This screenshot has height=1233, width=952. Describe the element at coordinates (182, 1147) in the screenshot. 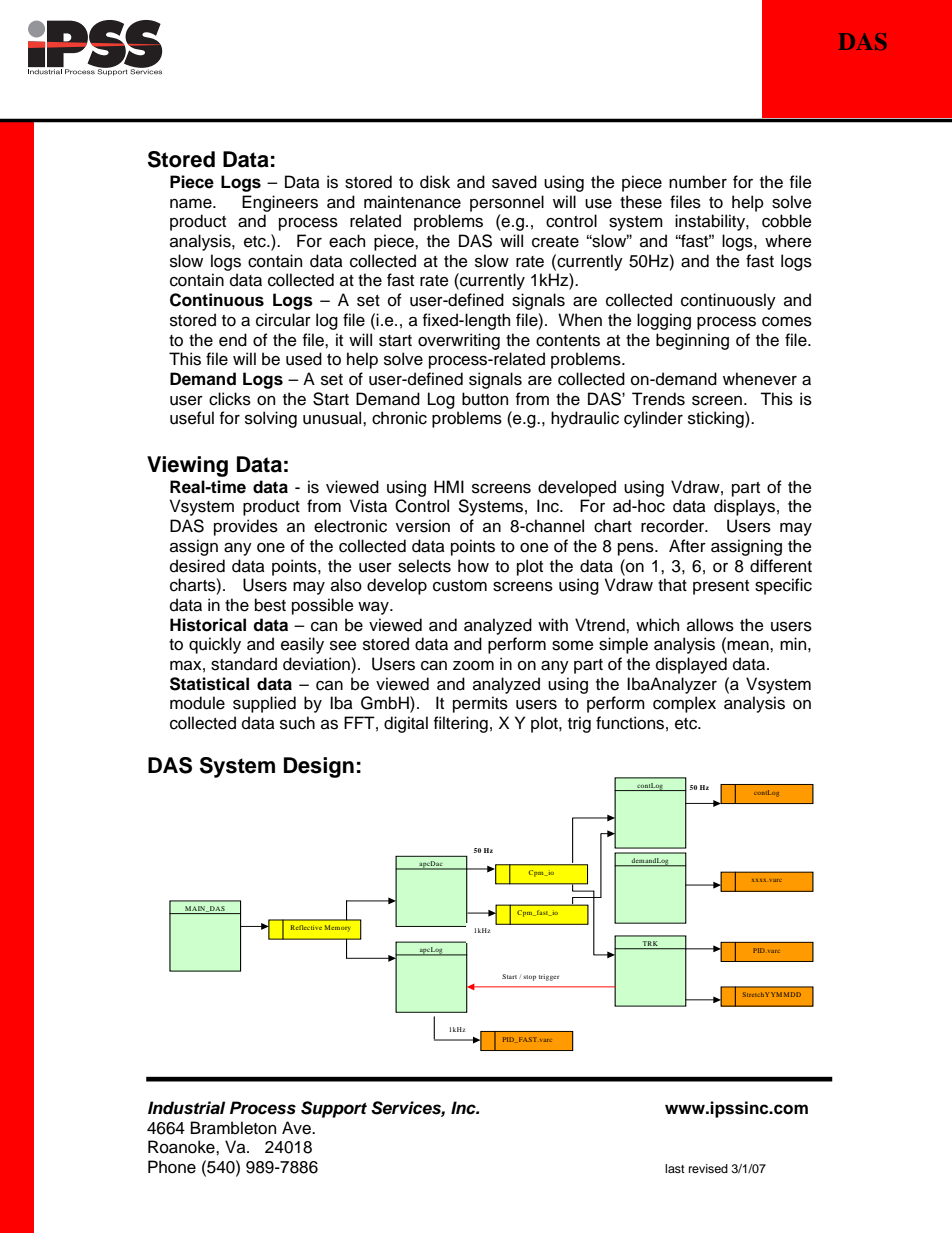

I see `Roanoke` at that location.
